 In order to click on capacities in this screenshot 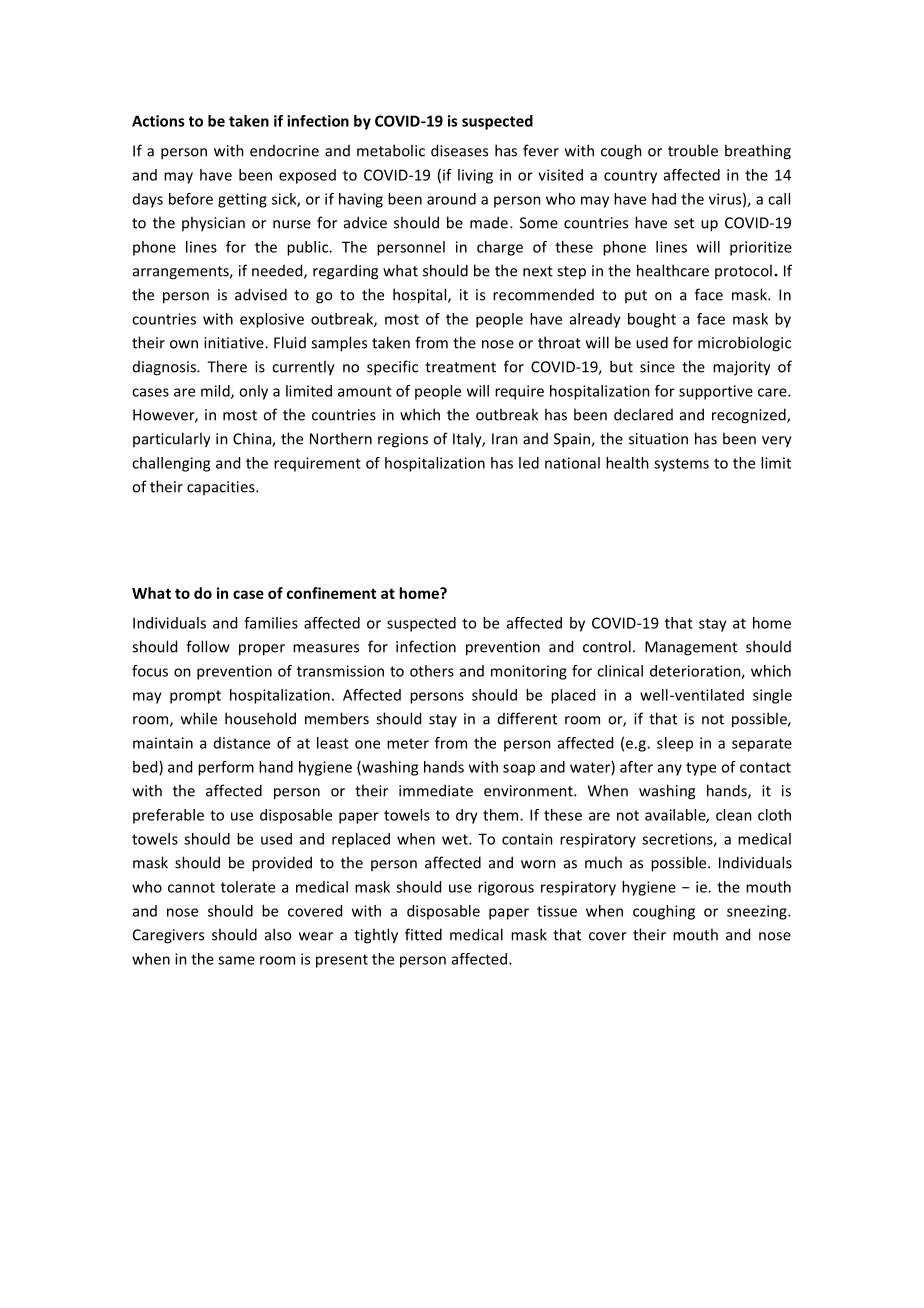, I will do `click(222, 488)`.
